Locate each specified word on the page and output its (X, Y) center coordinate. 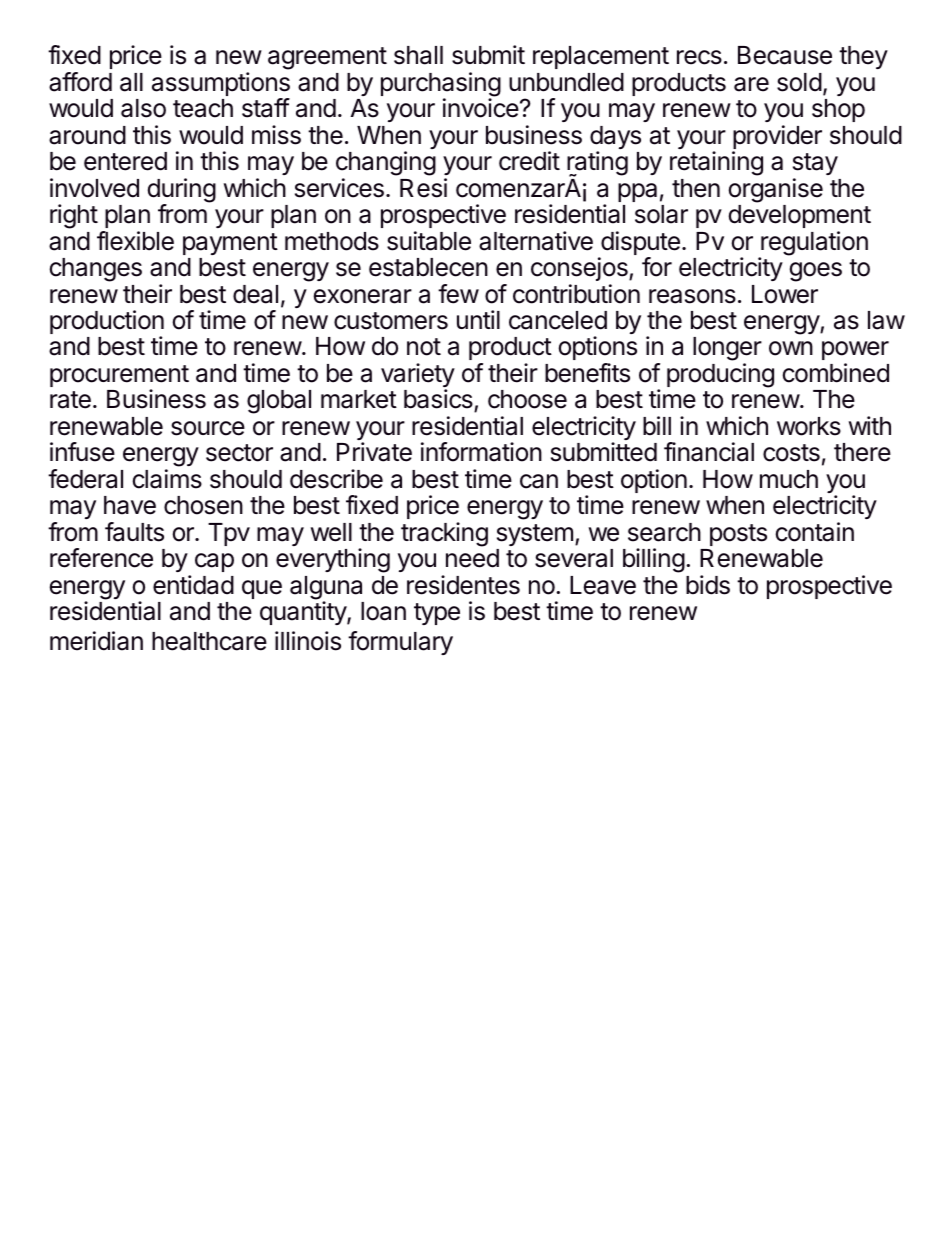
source (208, 428)
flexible (135, 241)
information (481, 452)
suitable (429, 241)
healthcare (209, 641)
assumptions (221, 85)
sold (799, 82)
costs (791, 453)
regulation (813, 244)
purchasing (441, 85)
